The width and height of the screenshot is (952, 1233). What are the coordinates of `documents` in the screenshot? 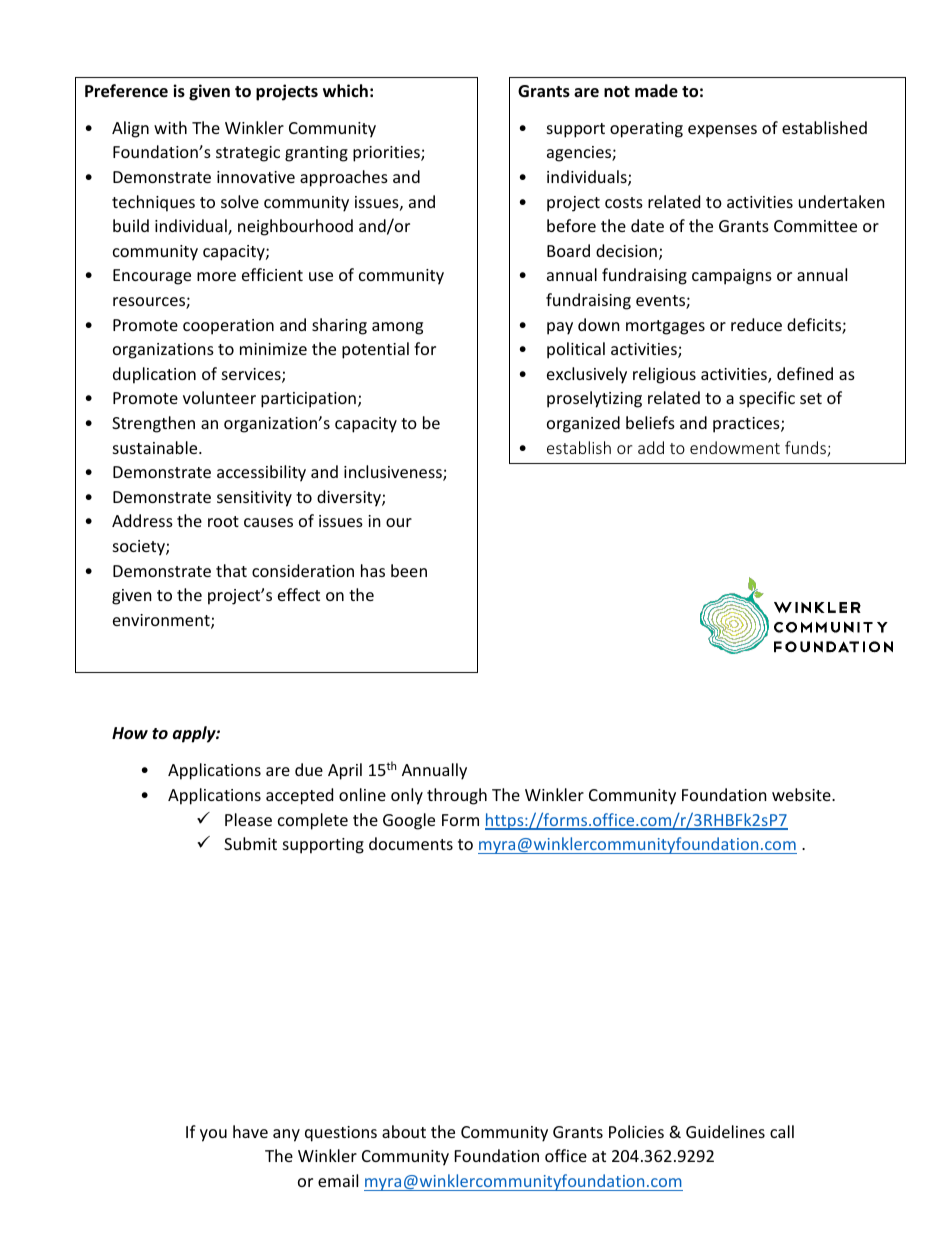 It's located at (411, 843).
